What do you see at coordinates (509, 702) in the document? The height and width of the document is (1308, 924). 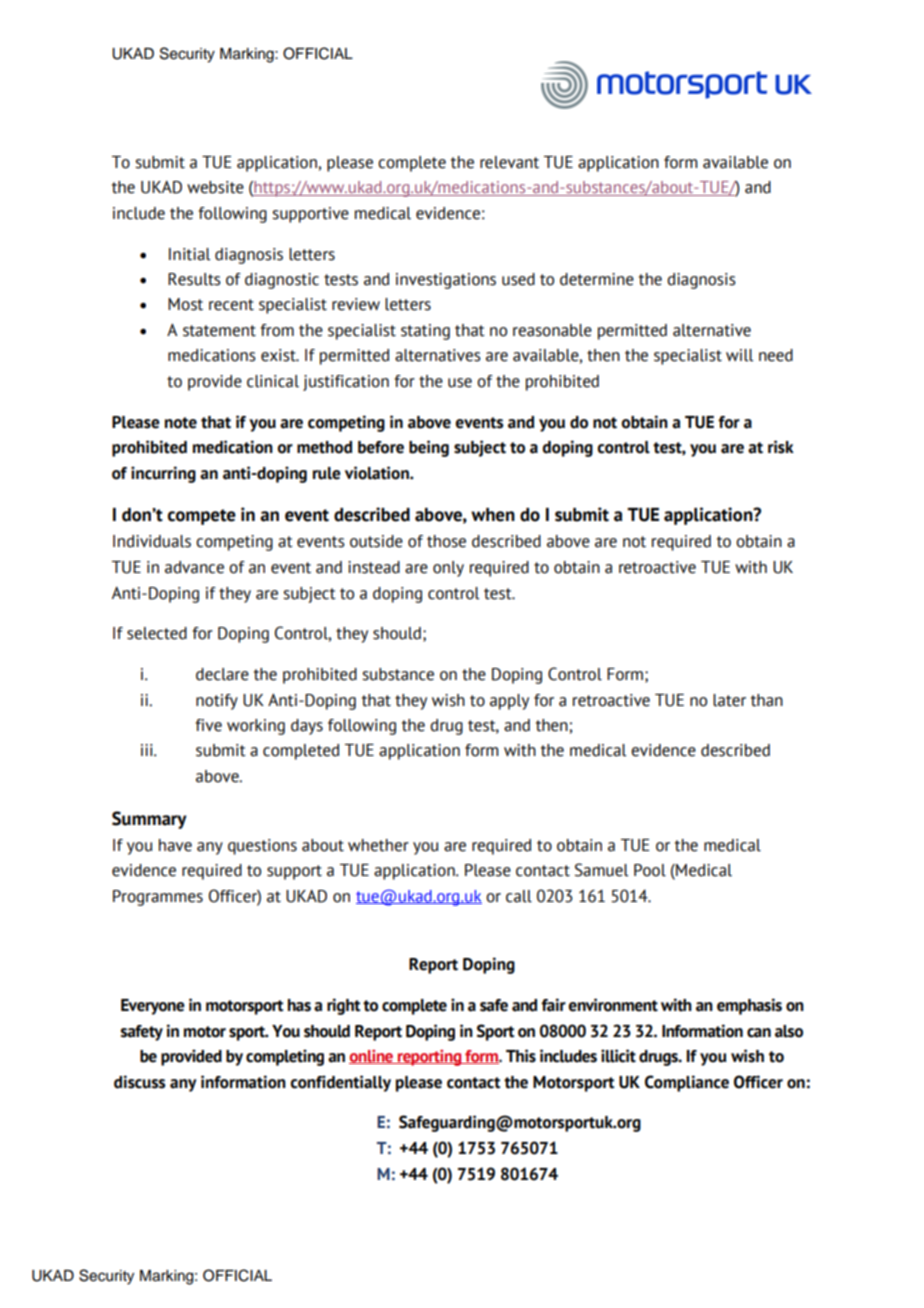 I see `apply` at bounding box center [509, 702].
